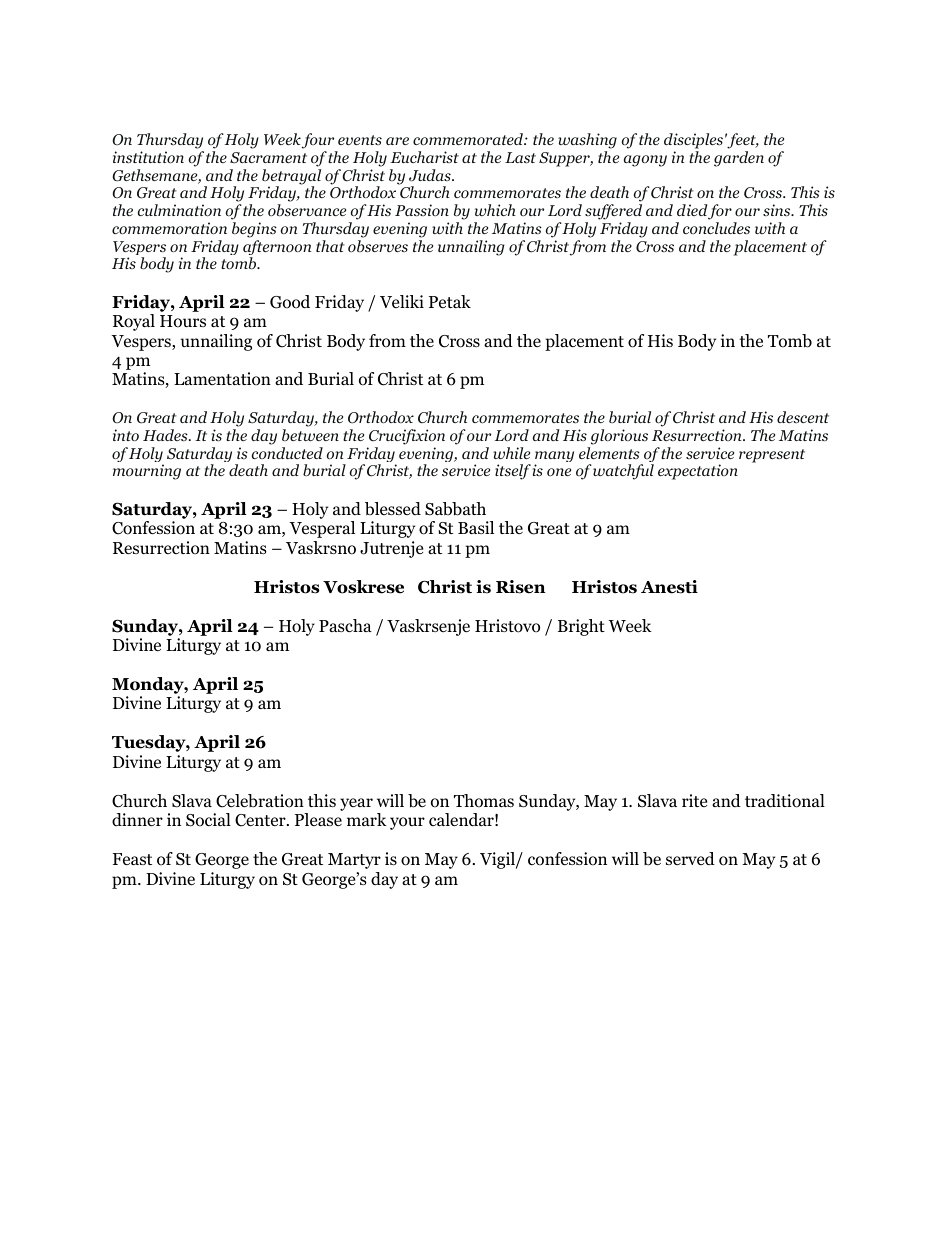  Describe the element at coordinates (147, 472) in the screenshot. I see `mourning` at that location.
